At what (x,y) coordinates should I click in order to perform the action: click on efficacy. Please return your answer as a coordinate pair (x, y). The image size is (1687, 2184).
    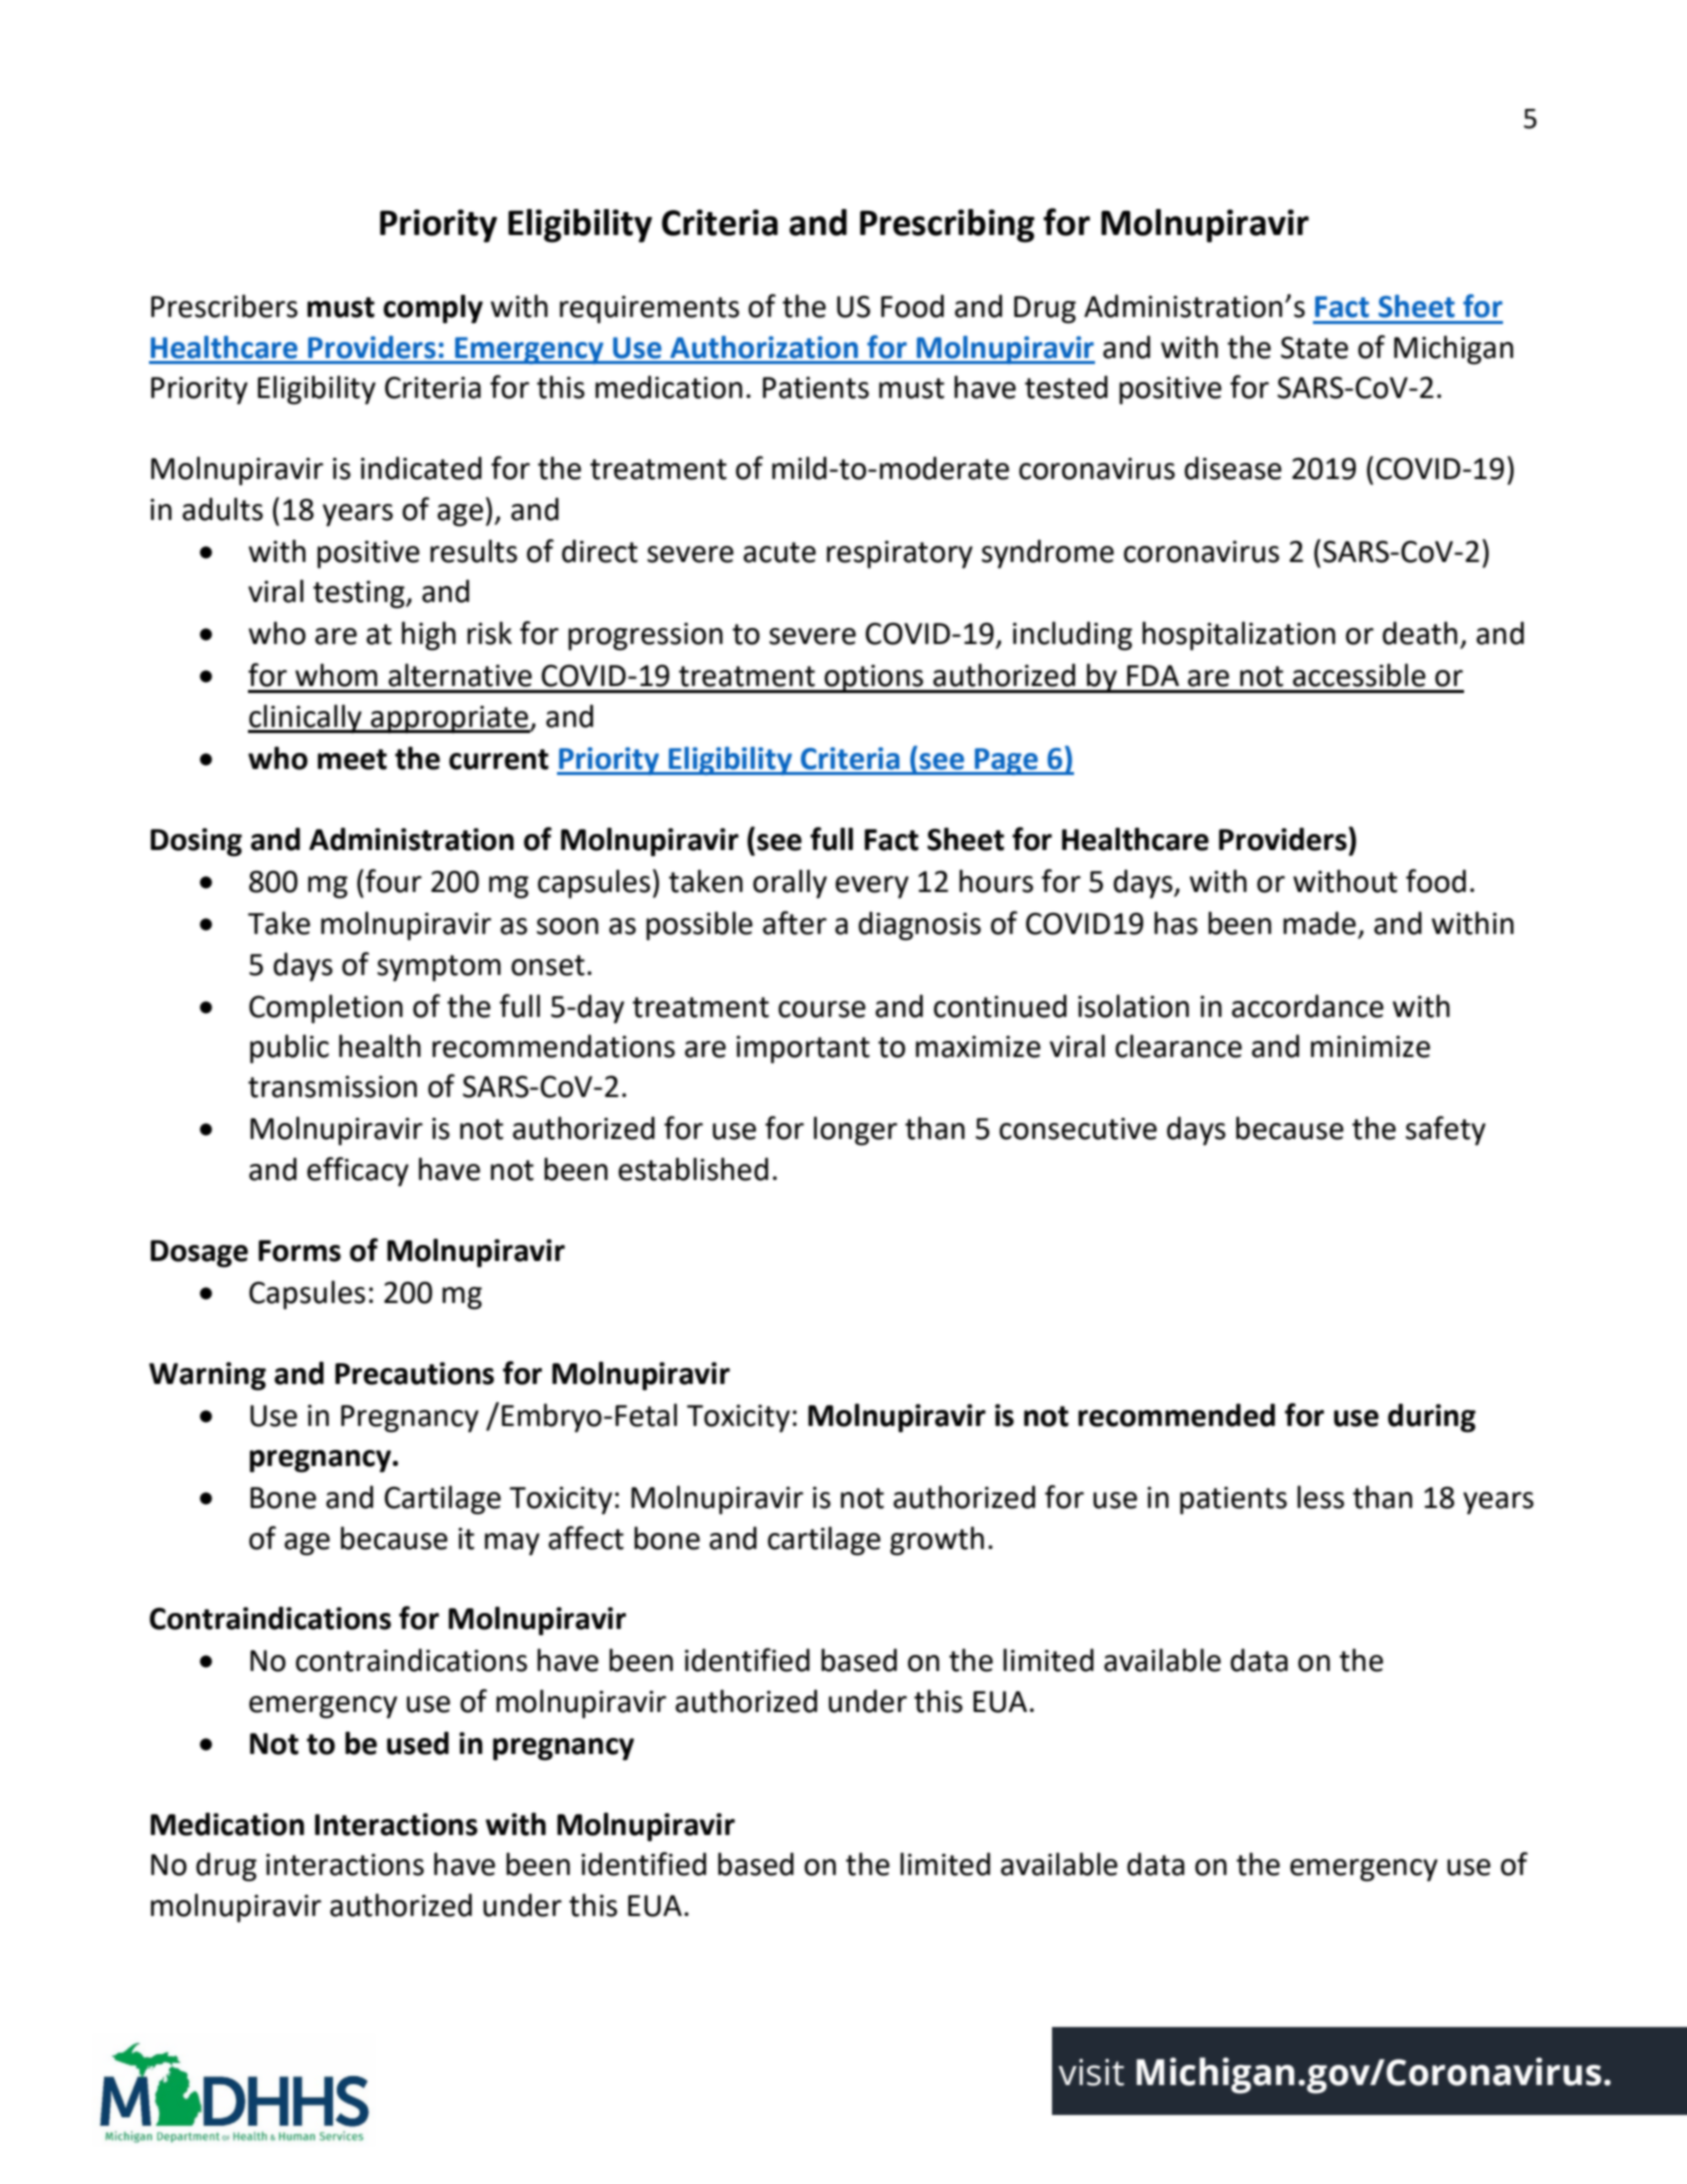
    Looking at the image, I should click on (358, 1172).
